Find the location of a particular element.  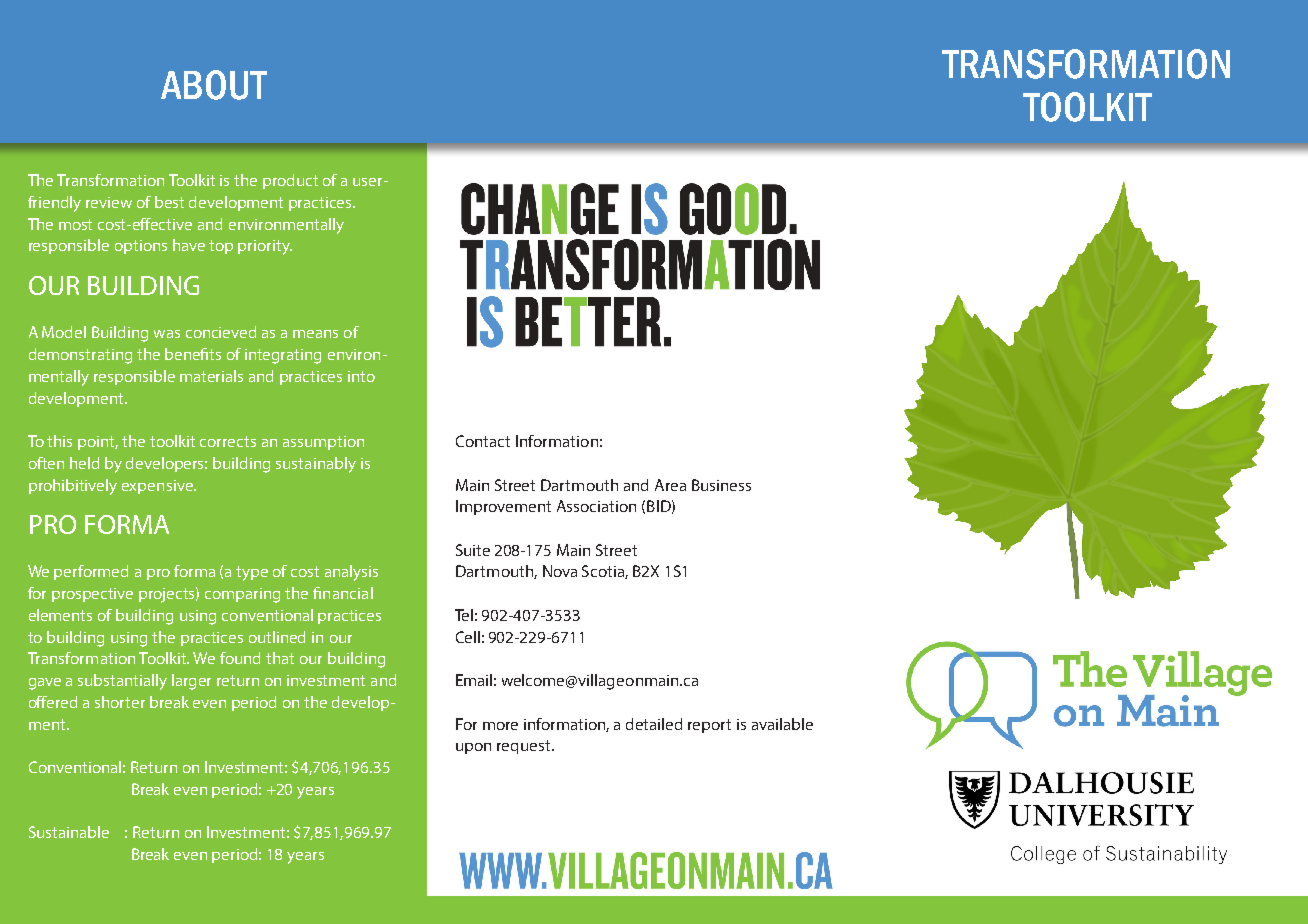

Sustainable is located at coordinates (69, 832).
